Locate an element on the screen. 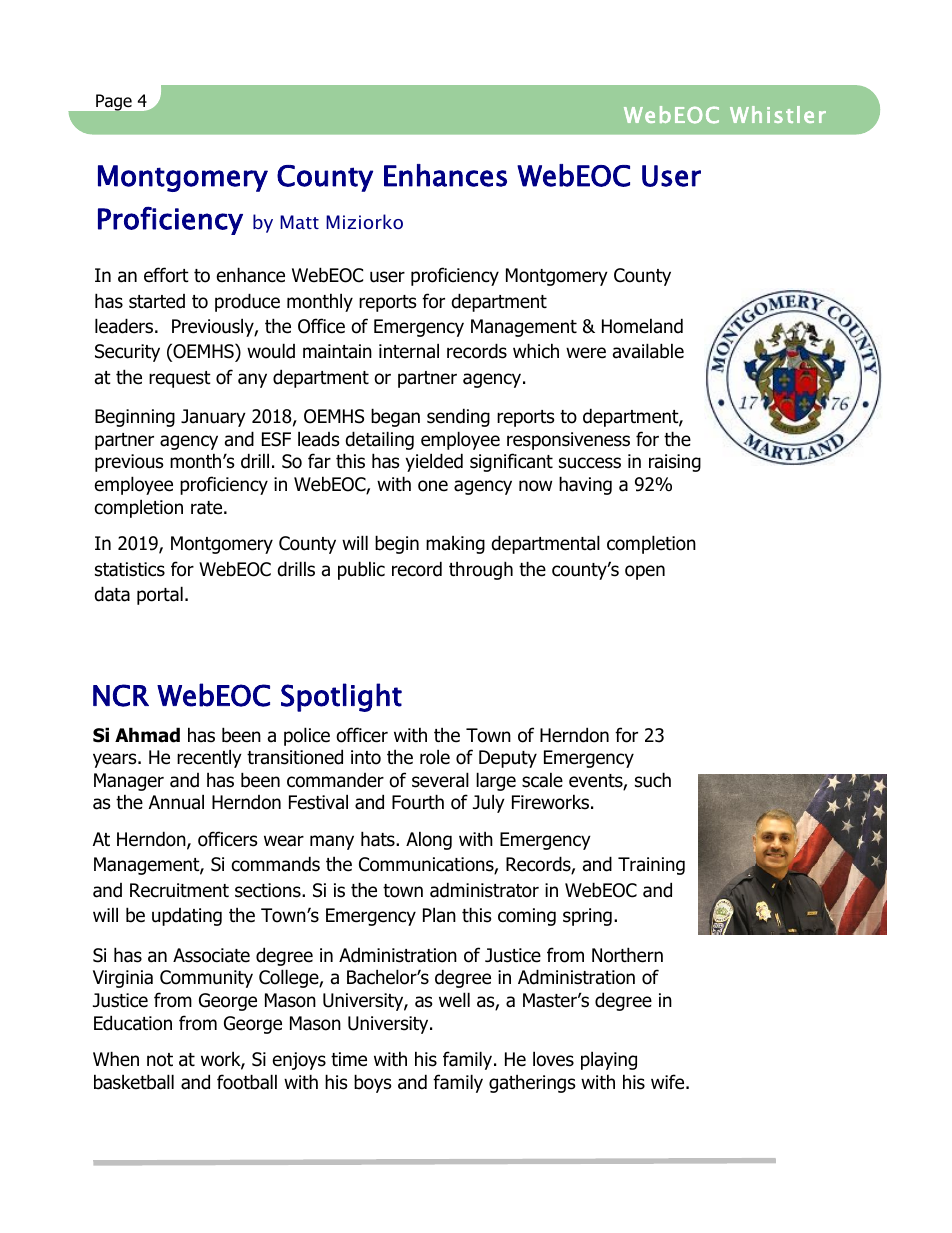  recently is located at coordinates (209, 758).
